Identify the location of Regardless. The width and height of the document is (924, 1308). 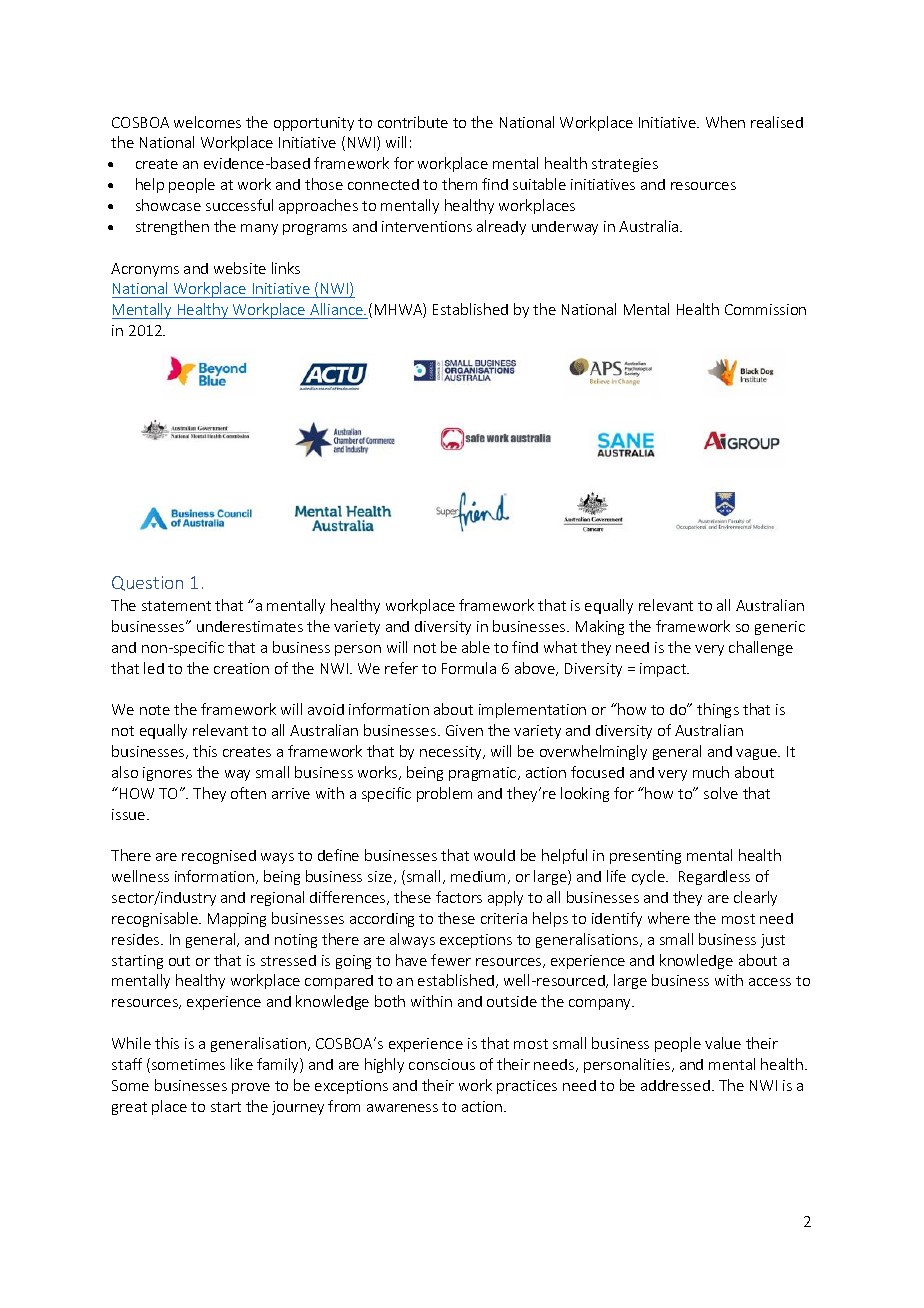
(714, 877).
